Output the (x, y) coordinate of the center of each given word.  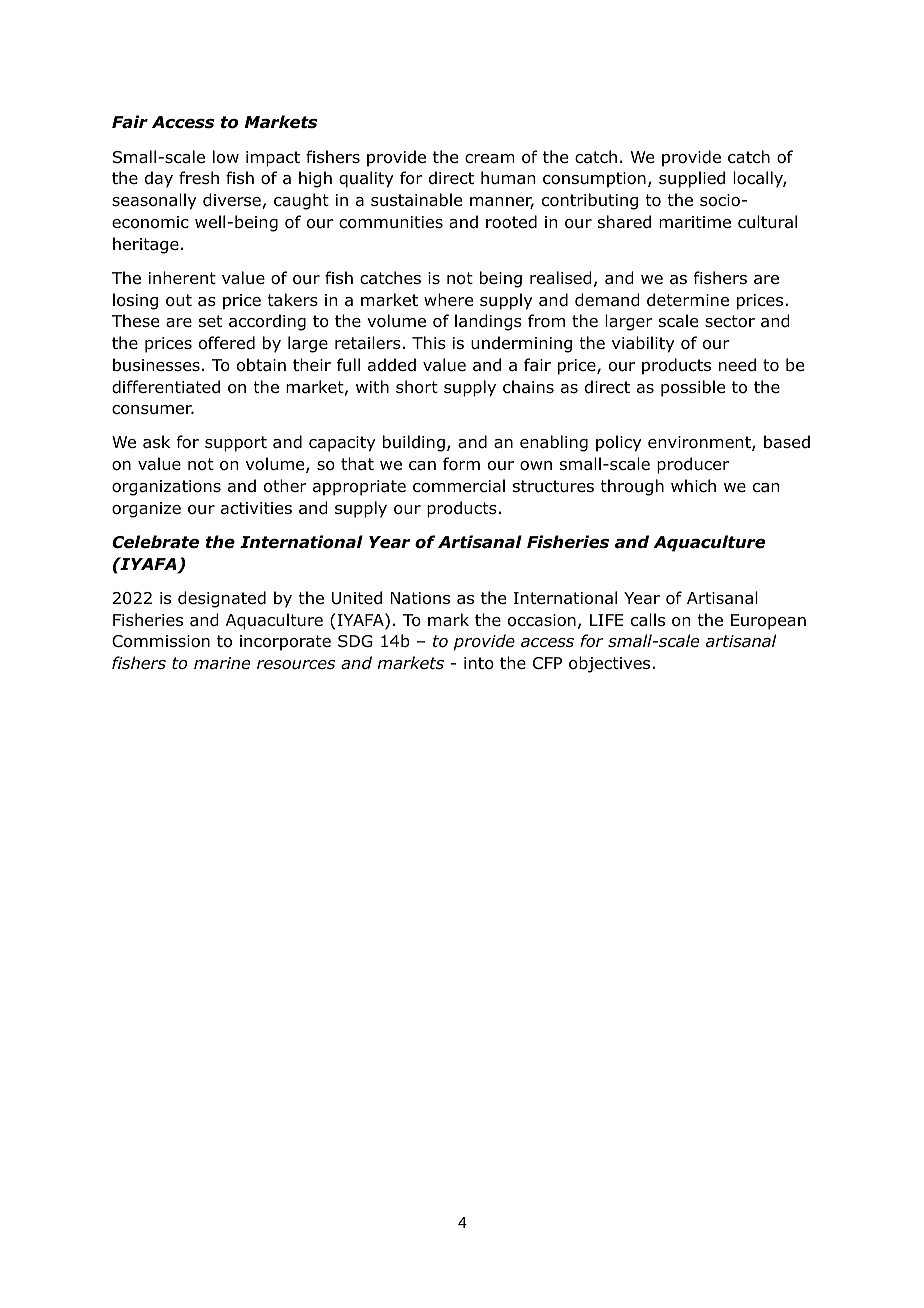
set (210, 321)
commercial (459, 486)
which (693, 485)
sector (730, 321)
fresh (199, 177)
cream (490, 159)
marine (222, 663)
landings (488, 322)
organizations (166, 488)
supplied (692, 179)
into (479, 663)
